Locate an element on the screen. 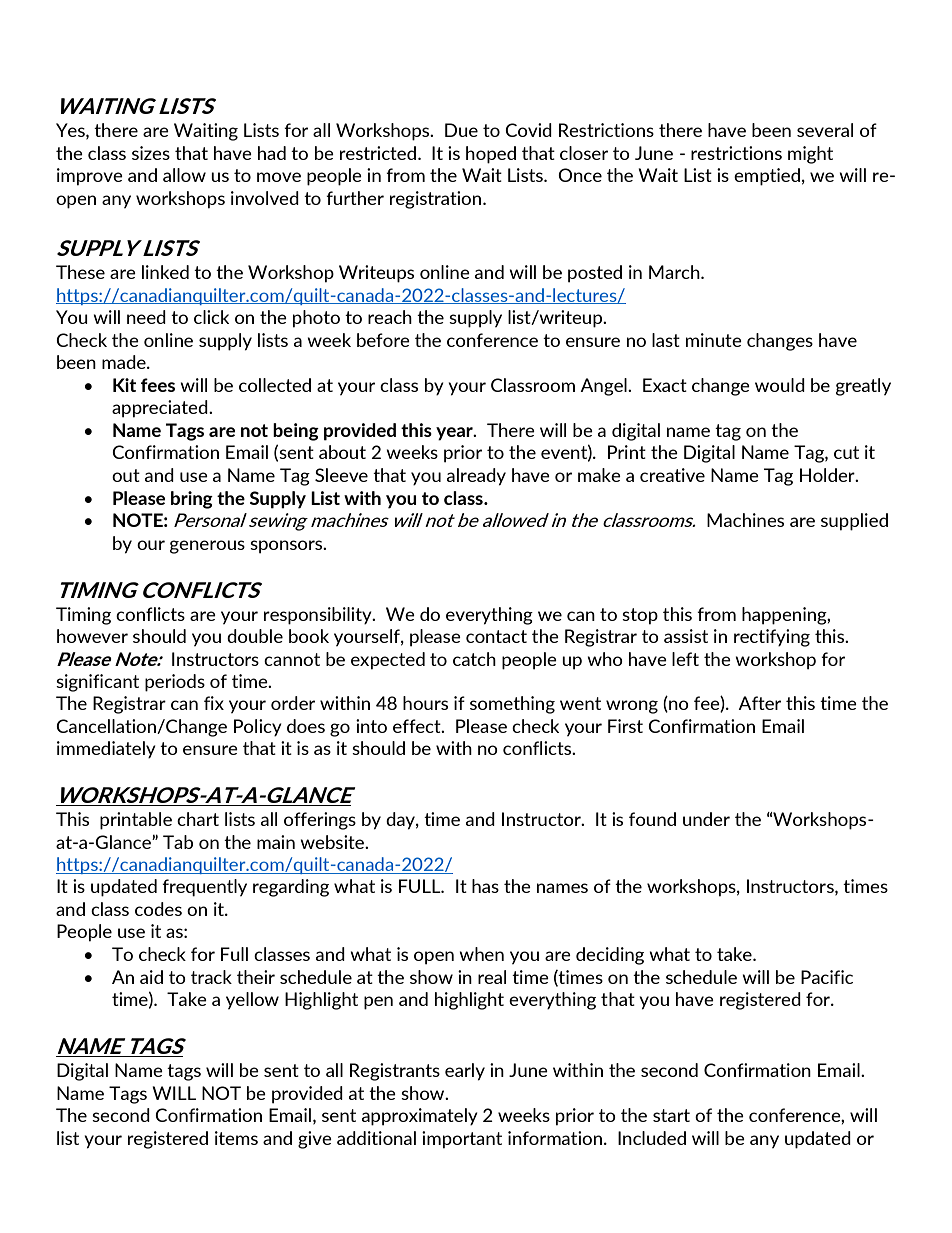  items is located at coordinates (236, 1138).
